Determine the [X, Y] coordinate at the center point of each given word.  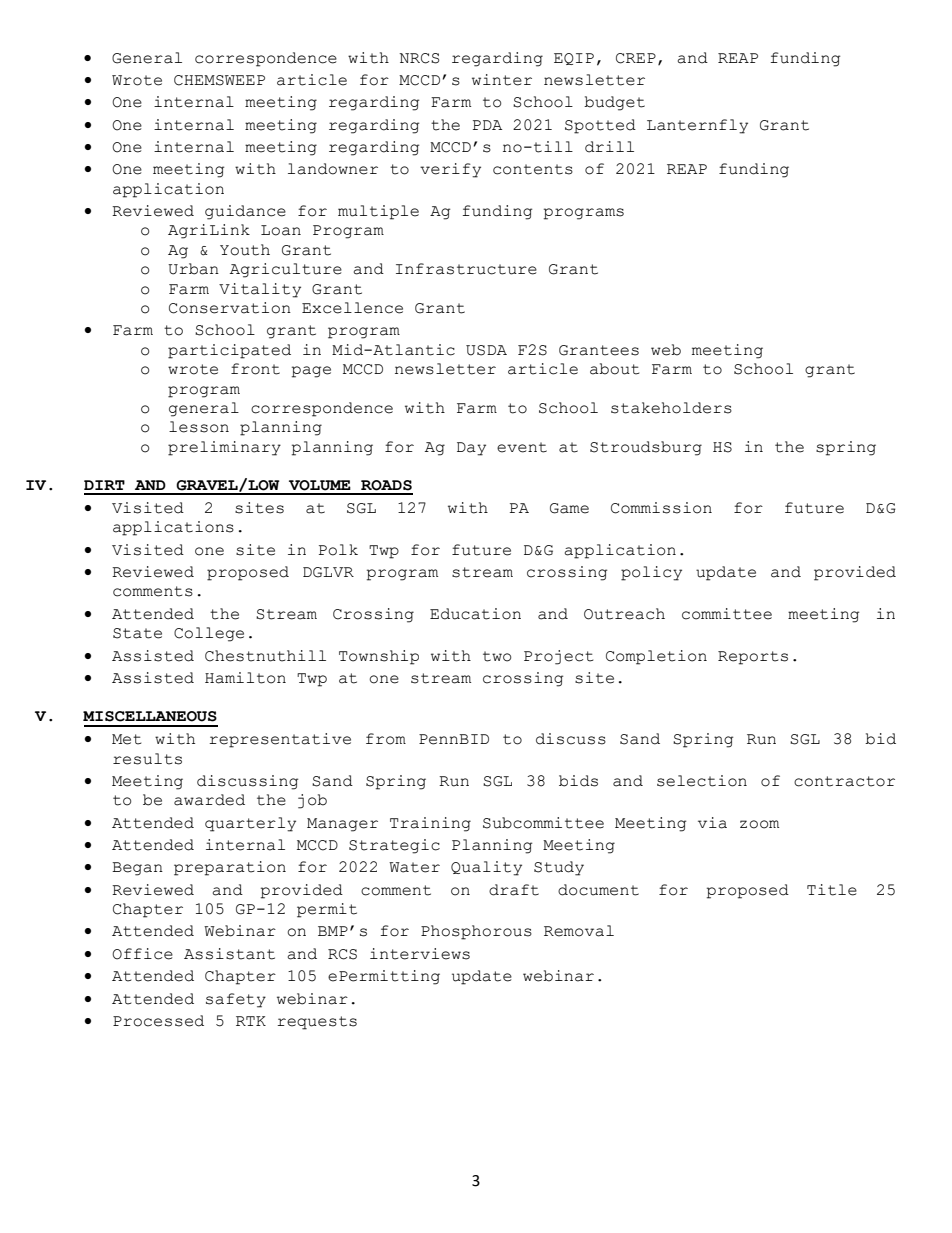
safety [236, 1000]
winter [502, 80]
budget [614, 103]
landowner [333, 169]
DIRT [104, 485]
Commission [661, 508]
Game [569, 508]
